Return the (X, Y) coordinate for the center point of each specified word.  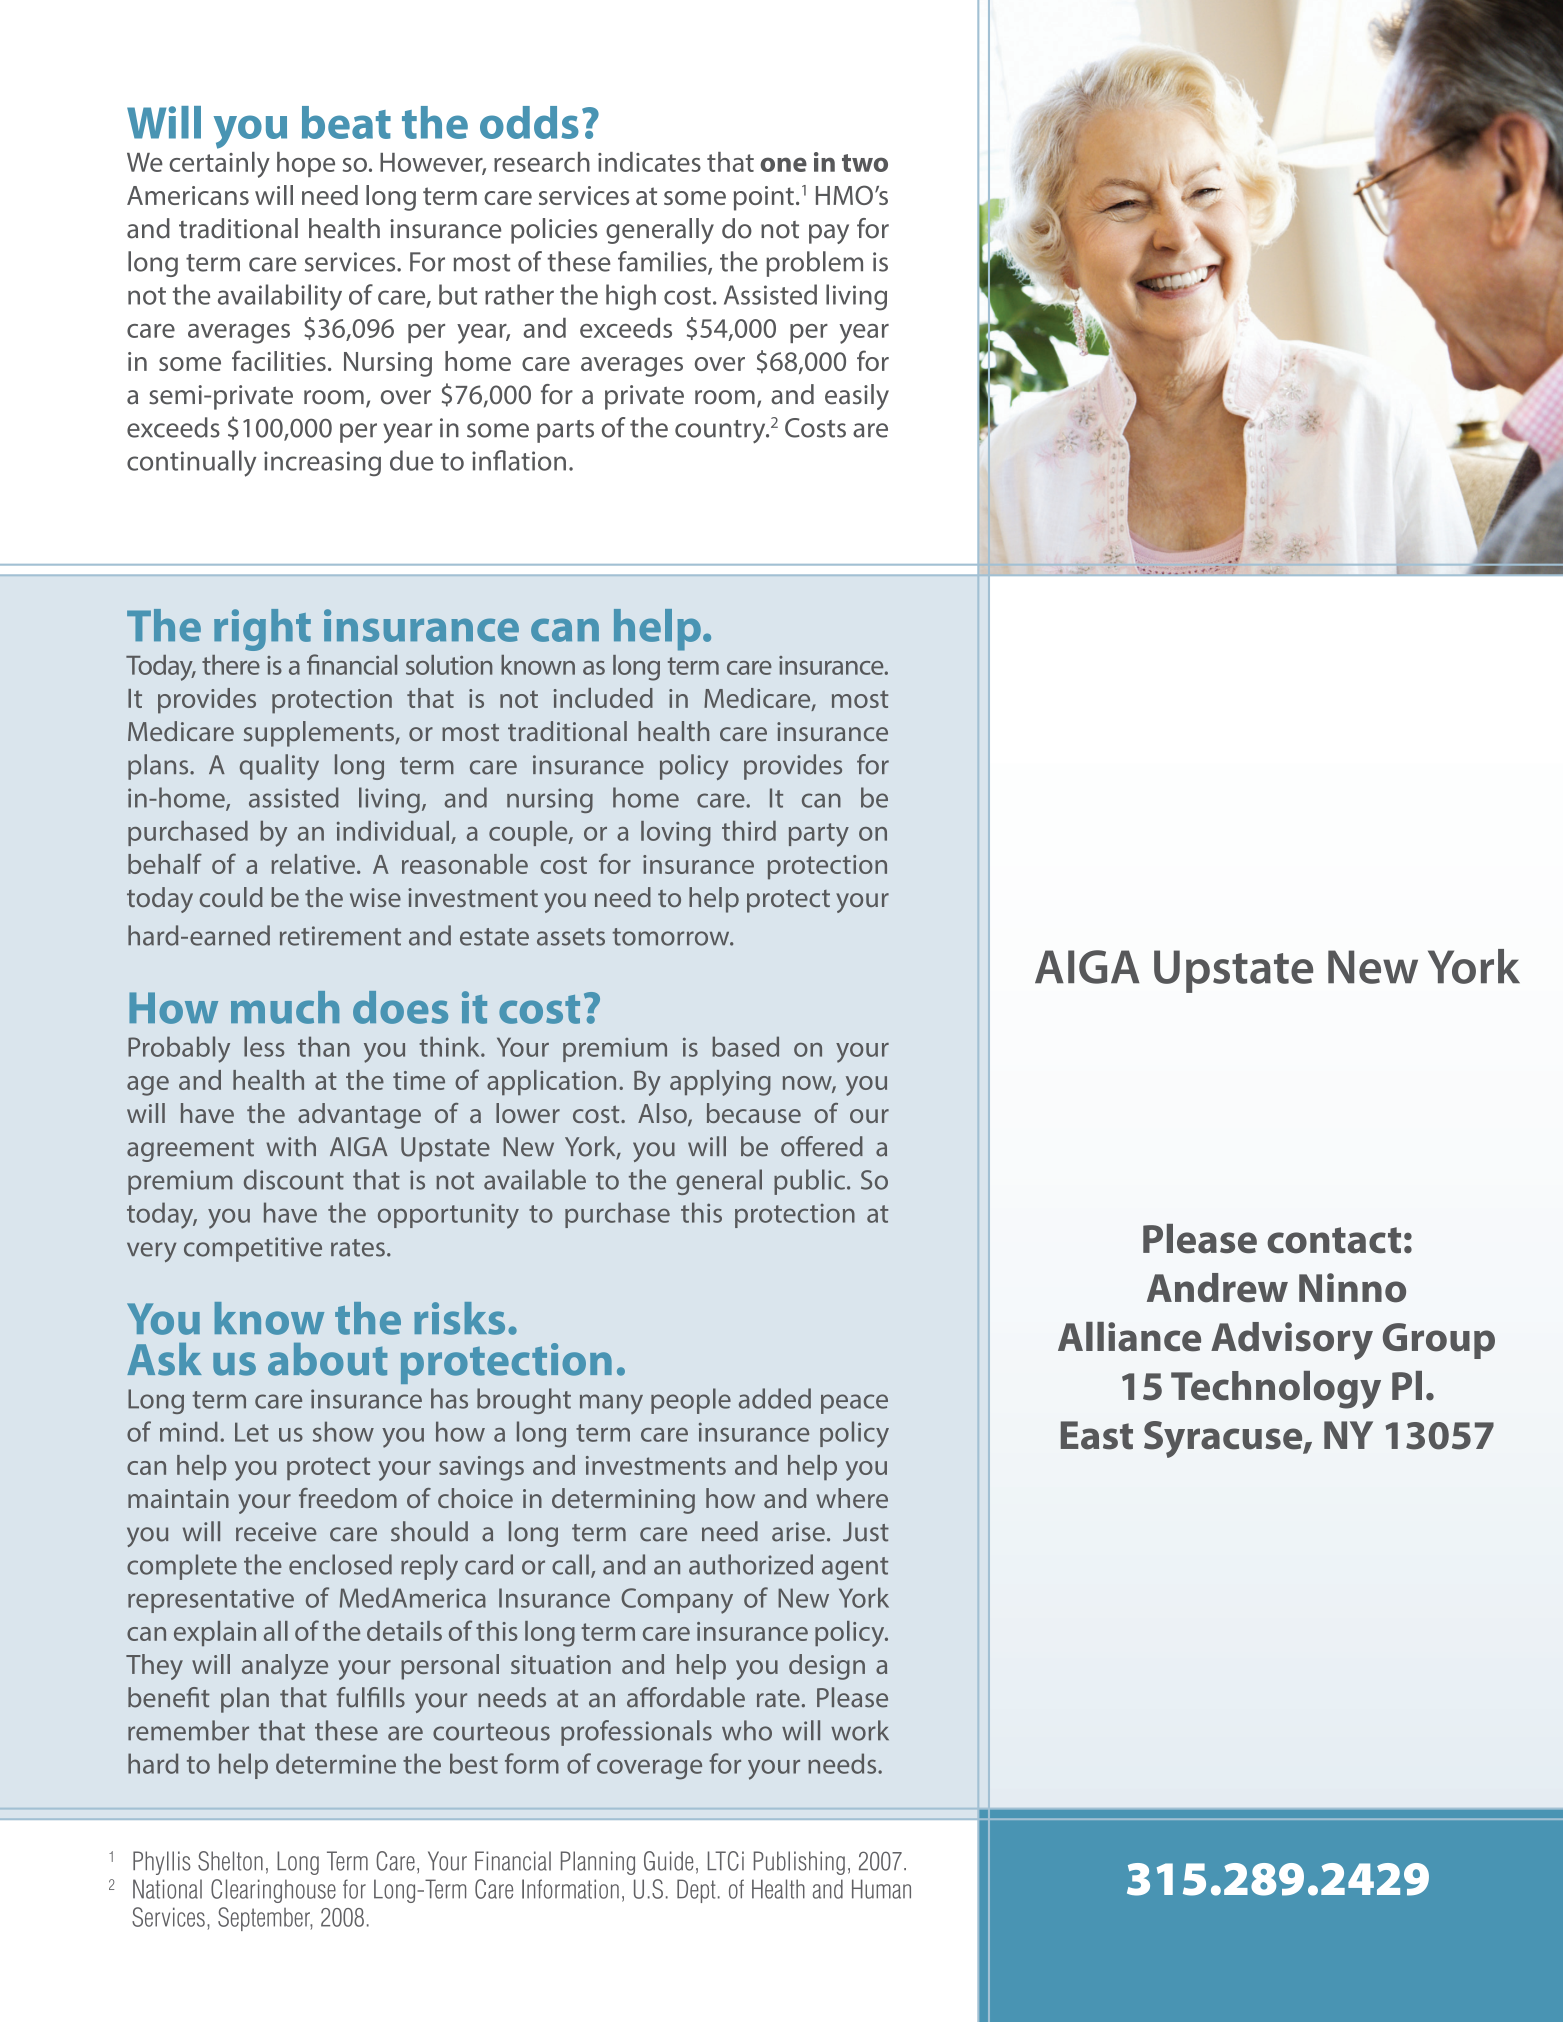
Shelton (230, 1861)
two (865, 163)
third (749, 831)
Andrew (1217, 1288)
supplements (320, 734)
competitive (253, 1249)
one (783, 164)
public (809, 1182)
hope (306, 164)
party (819, 835)
